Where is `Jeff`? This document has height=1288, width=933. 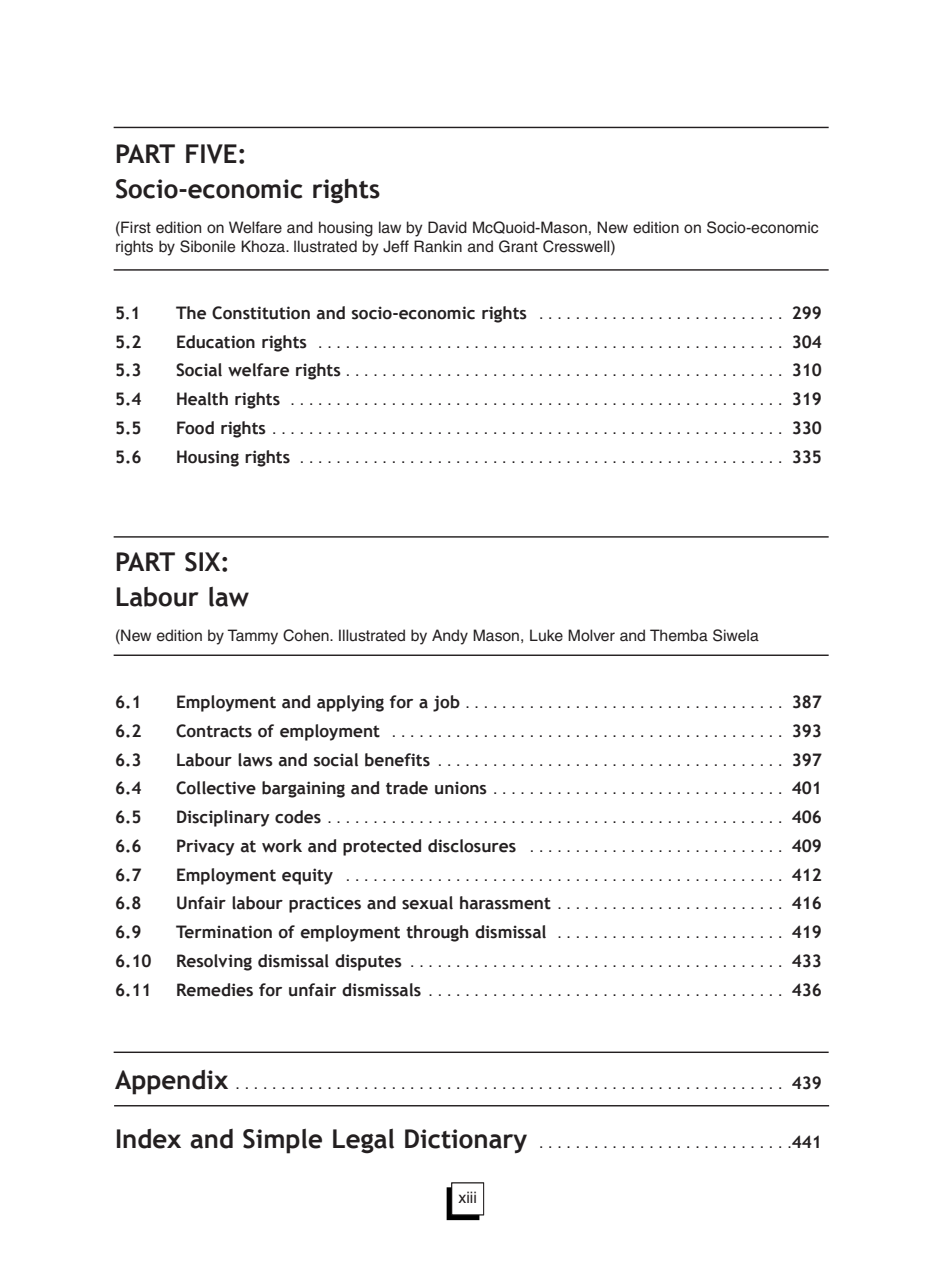 Jeff is located at coordinates (396, 246).
